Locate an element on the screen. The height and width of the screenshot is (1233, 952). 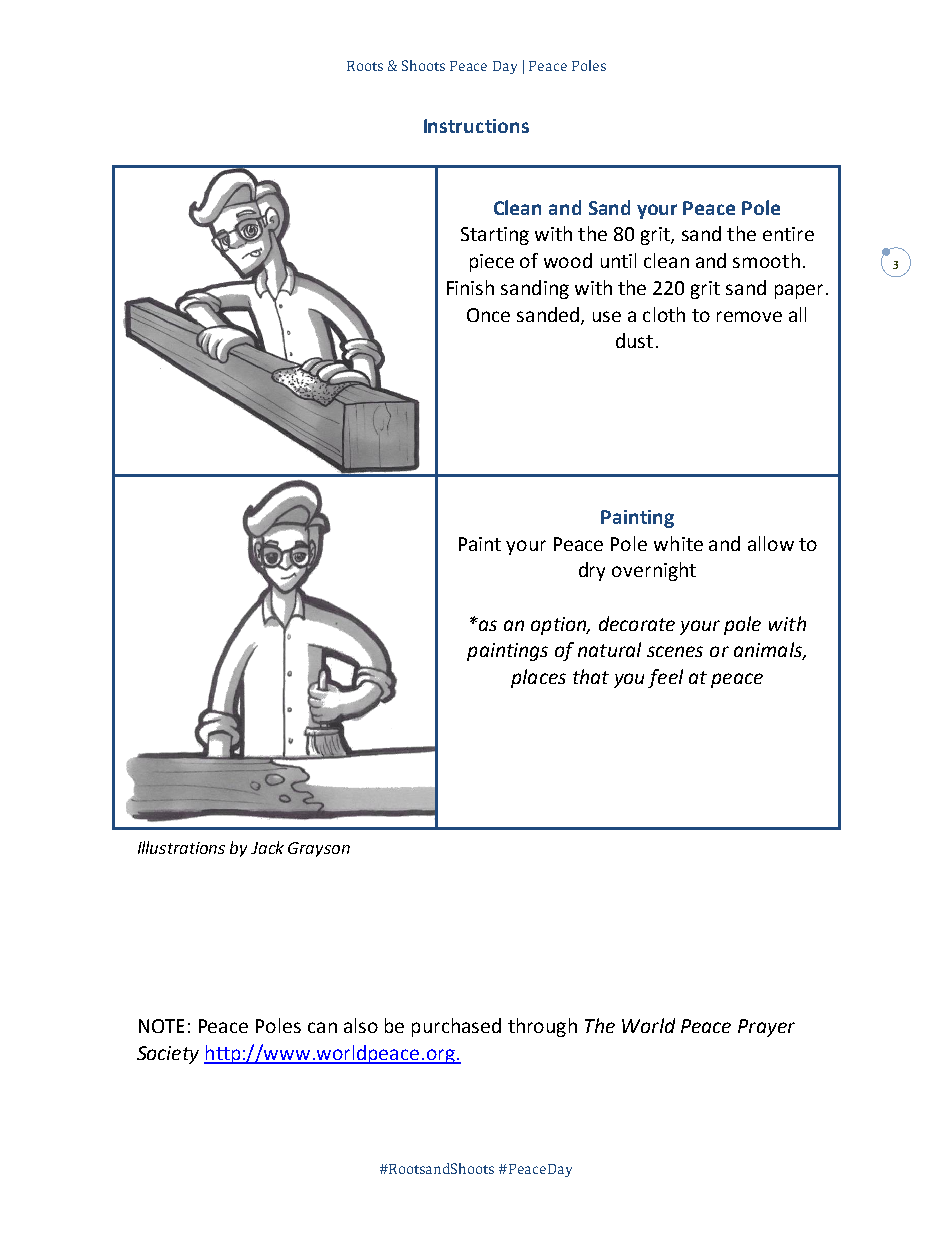
entire is located at coordinates (788, 234).
